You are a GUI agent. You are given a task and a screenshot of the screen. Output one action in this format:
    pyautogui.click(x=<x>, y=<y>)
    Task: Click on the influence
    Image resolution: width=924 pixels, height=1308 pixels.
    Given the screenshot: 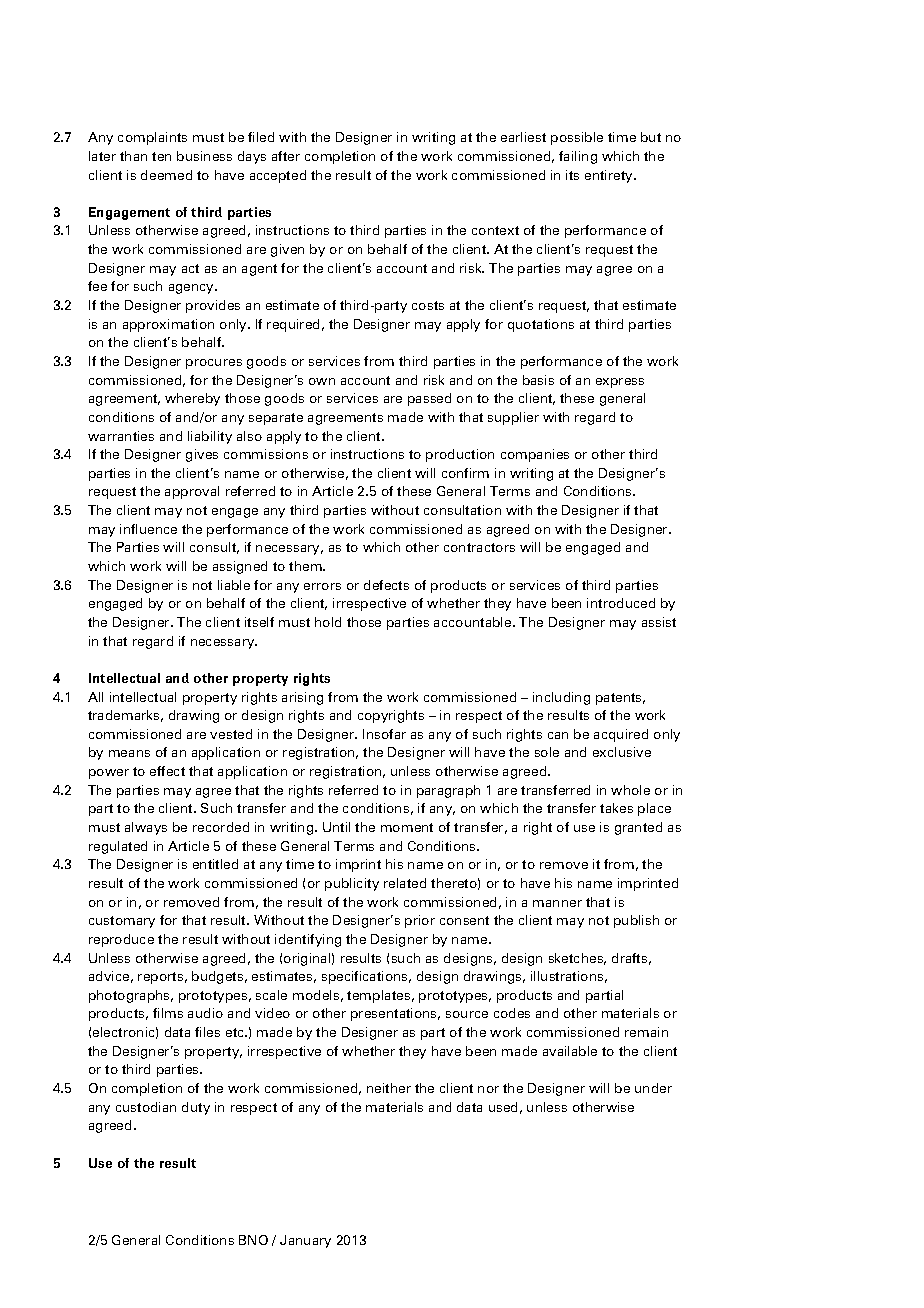 What is the action you would take?
    pyautogui.click(x=148, y=529)
